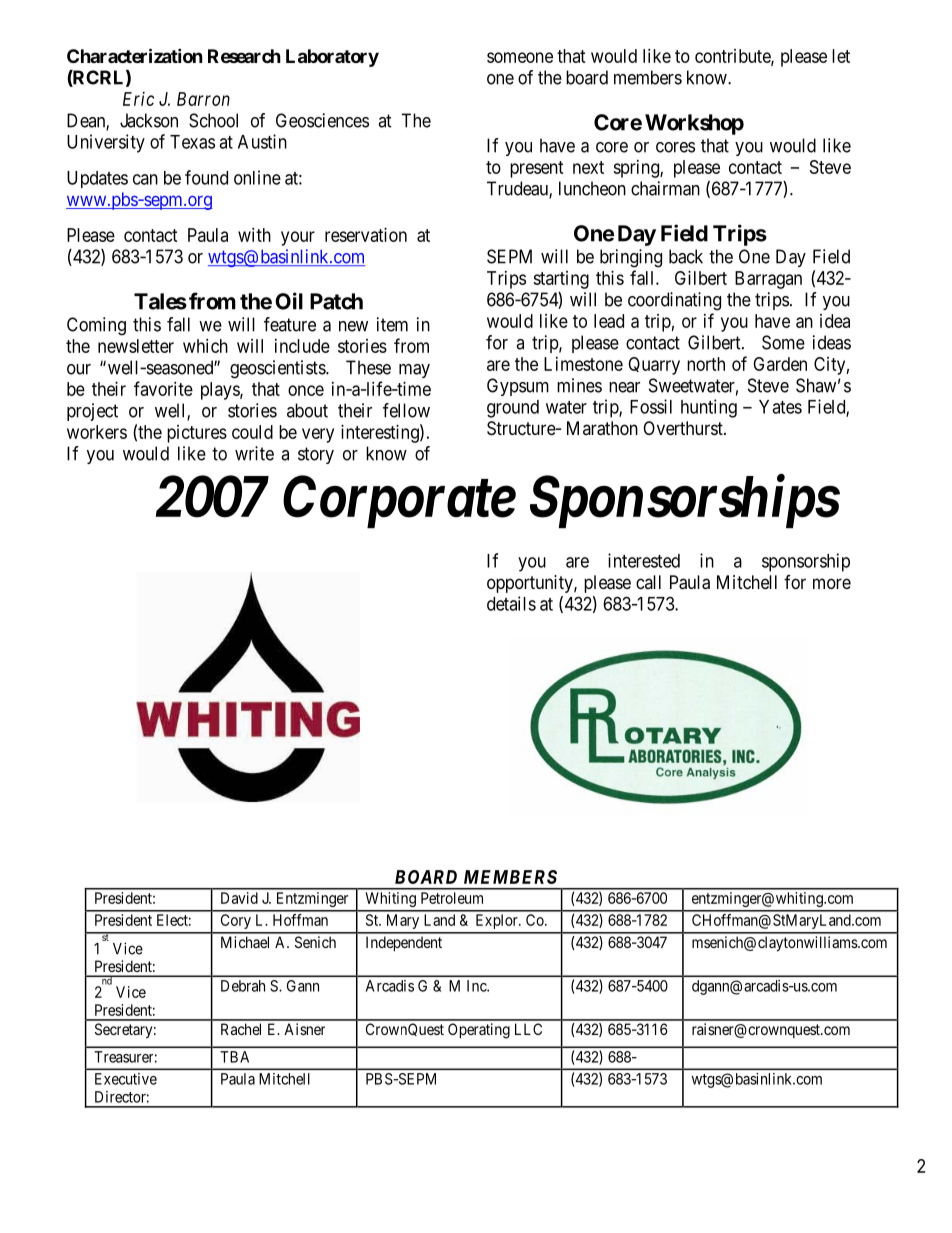  Describe the element at coordinates (479, 1031) in the screenshot. I see `Operating` at that location.
